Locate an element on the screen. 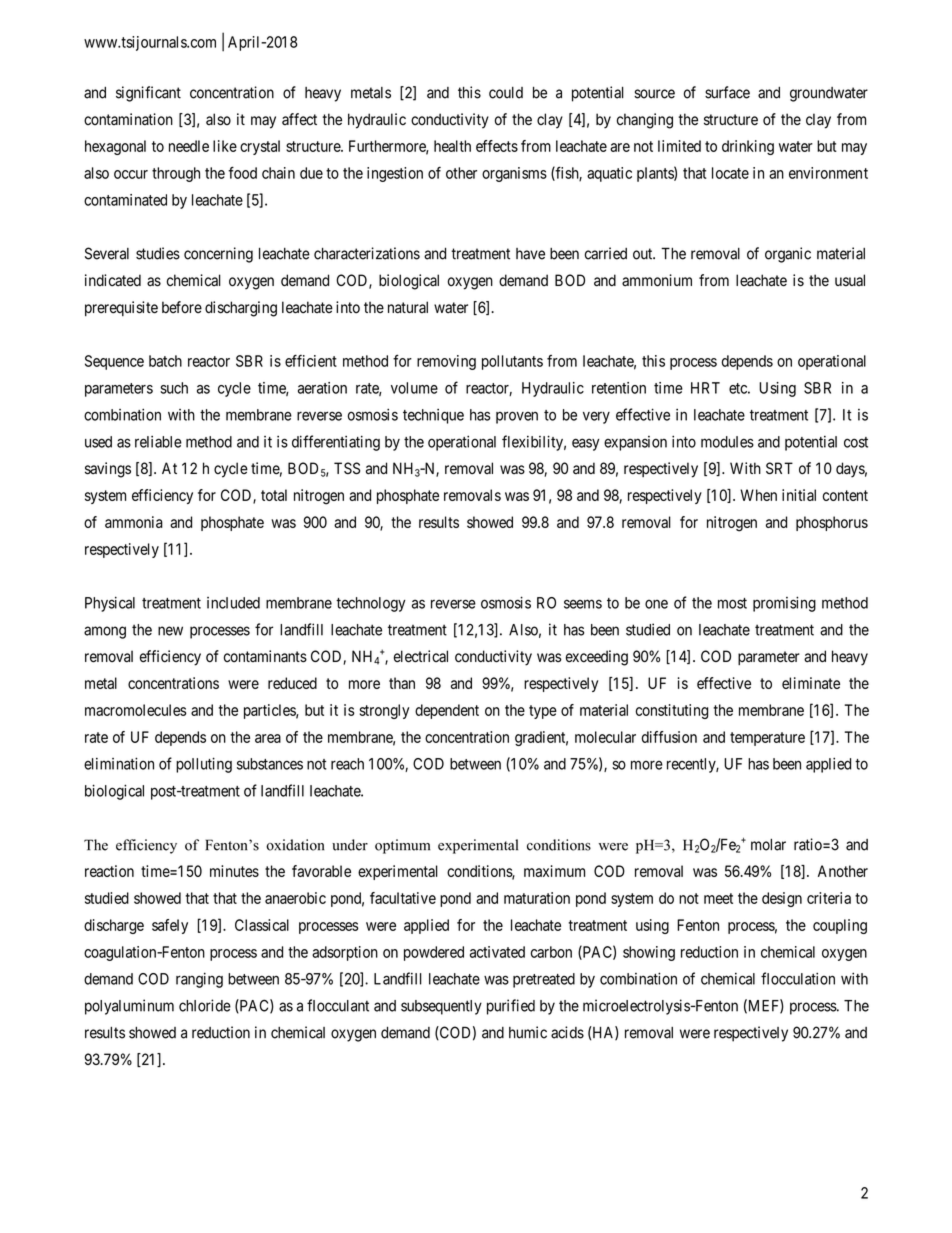 This screenshot has width=952, height=1233. effects is located at coordinates (497, 146).
